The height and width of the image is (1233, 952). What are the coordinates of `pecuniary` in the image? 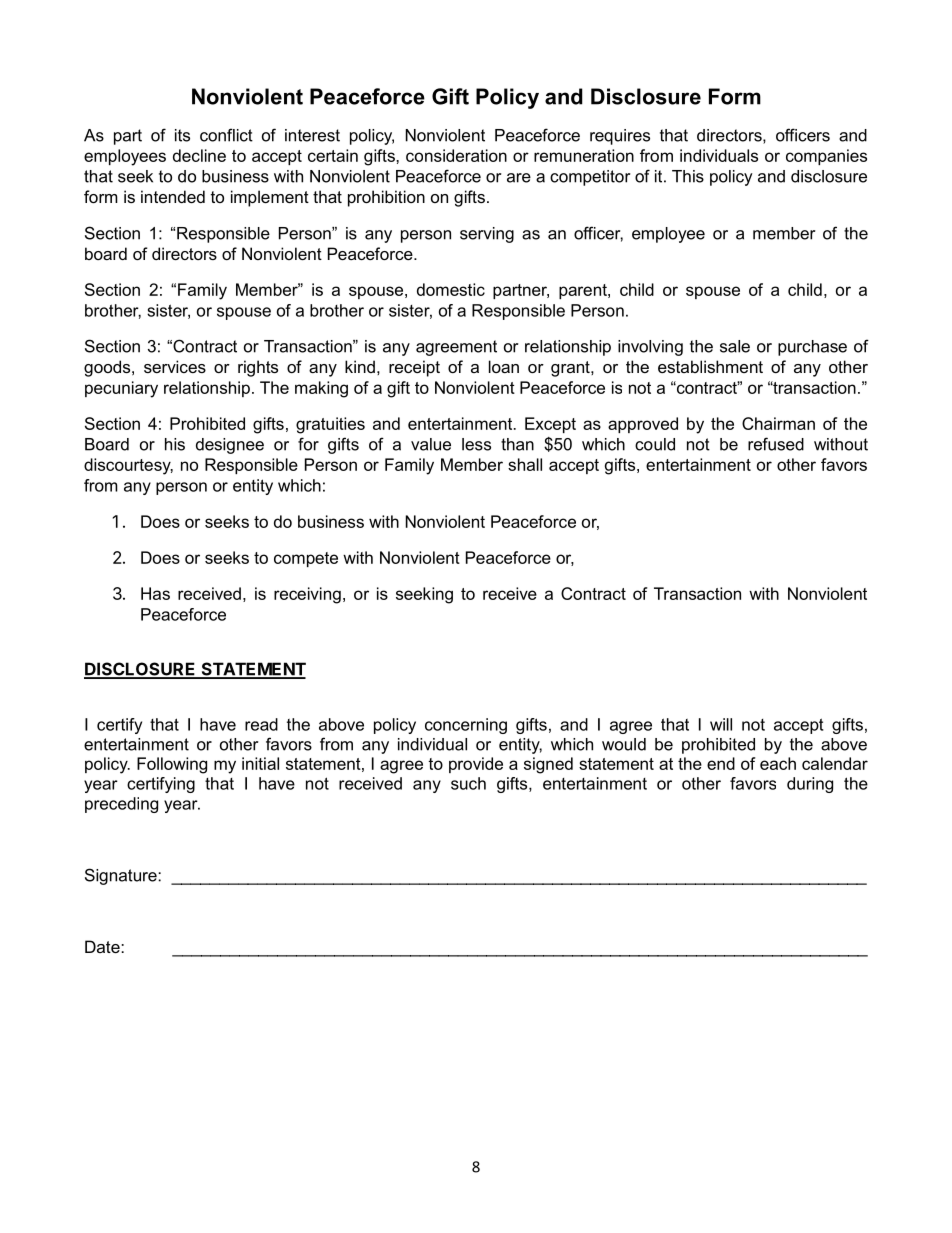 It's located at (121, 389).
